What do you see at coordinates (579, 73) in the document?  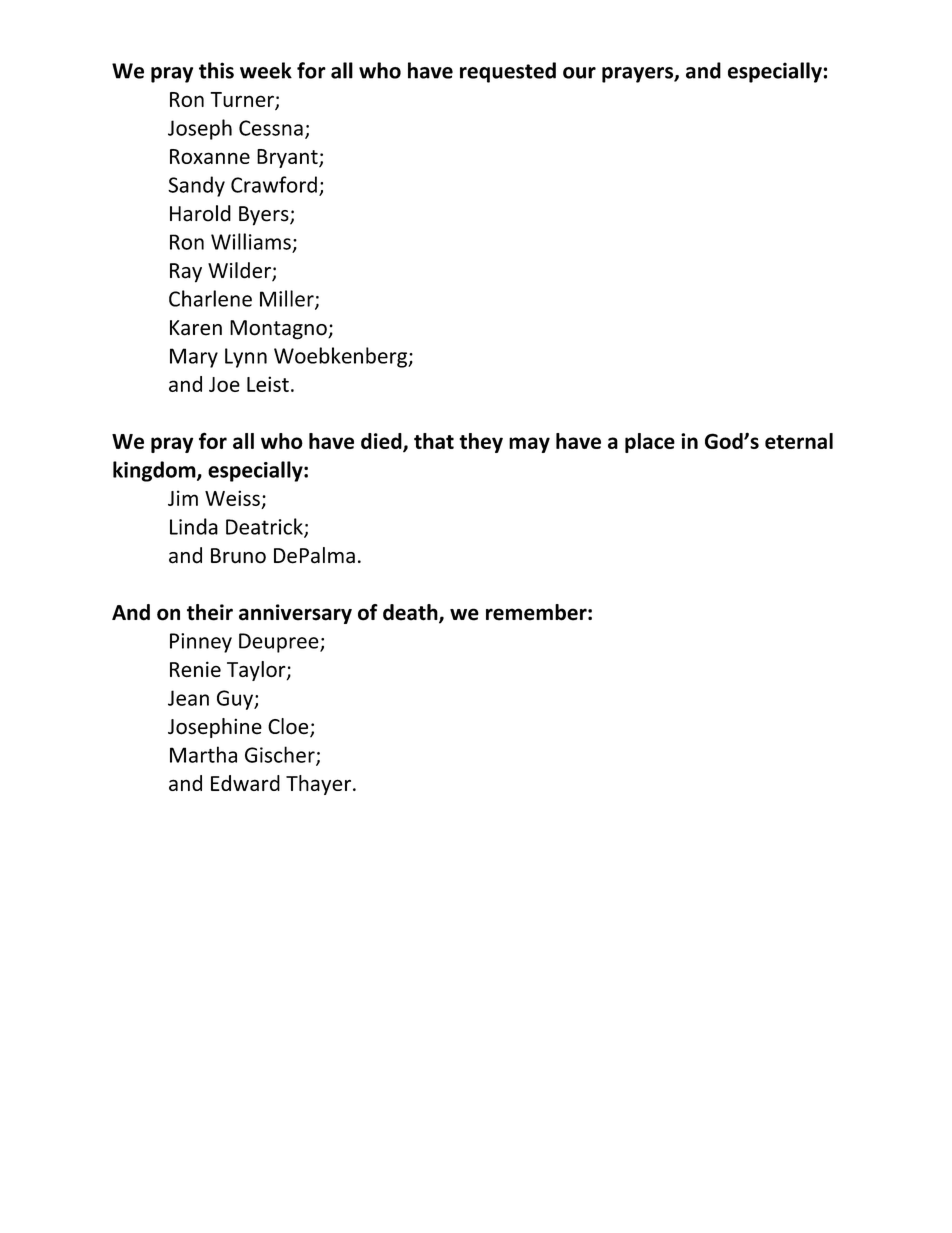 I see `our` at bounding box center [579, 73].
